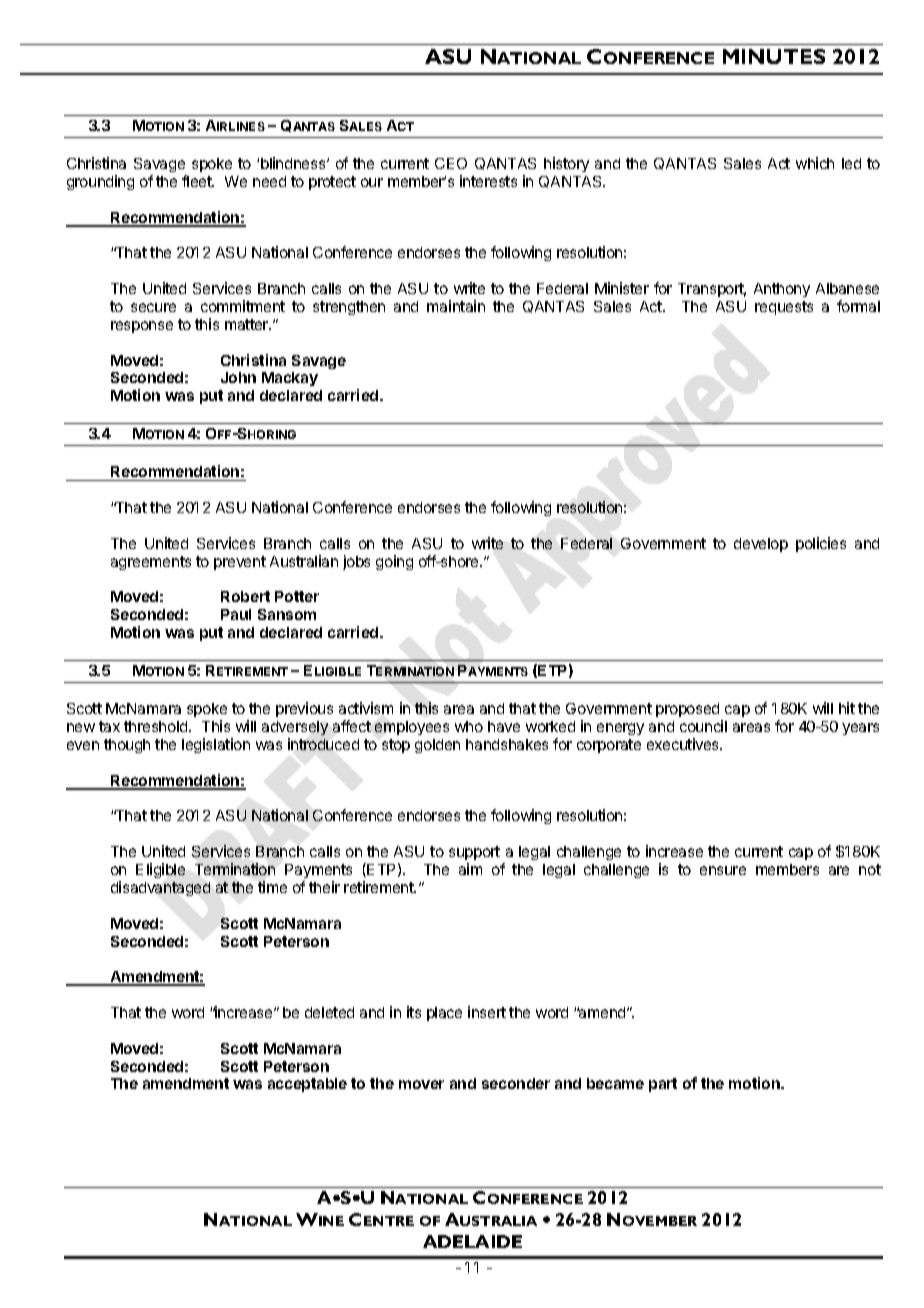 The image size is (924, 1308). Describe the element at coordinates (761, 545) in the screenshot. I see `develop` at that location.
